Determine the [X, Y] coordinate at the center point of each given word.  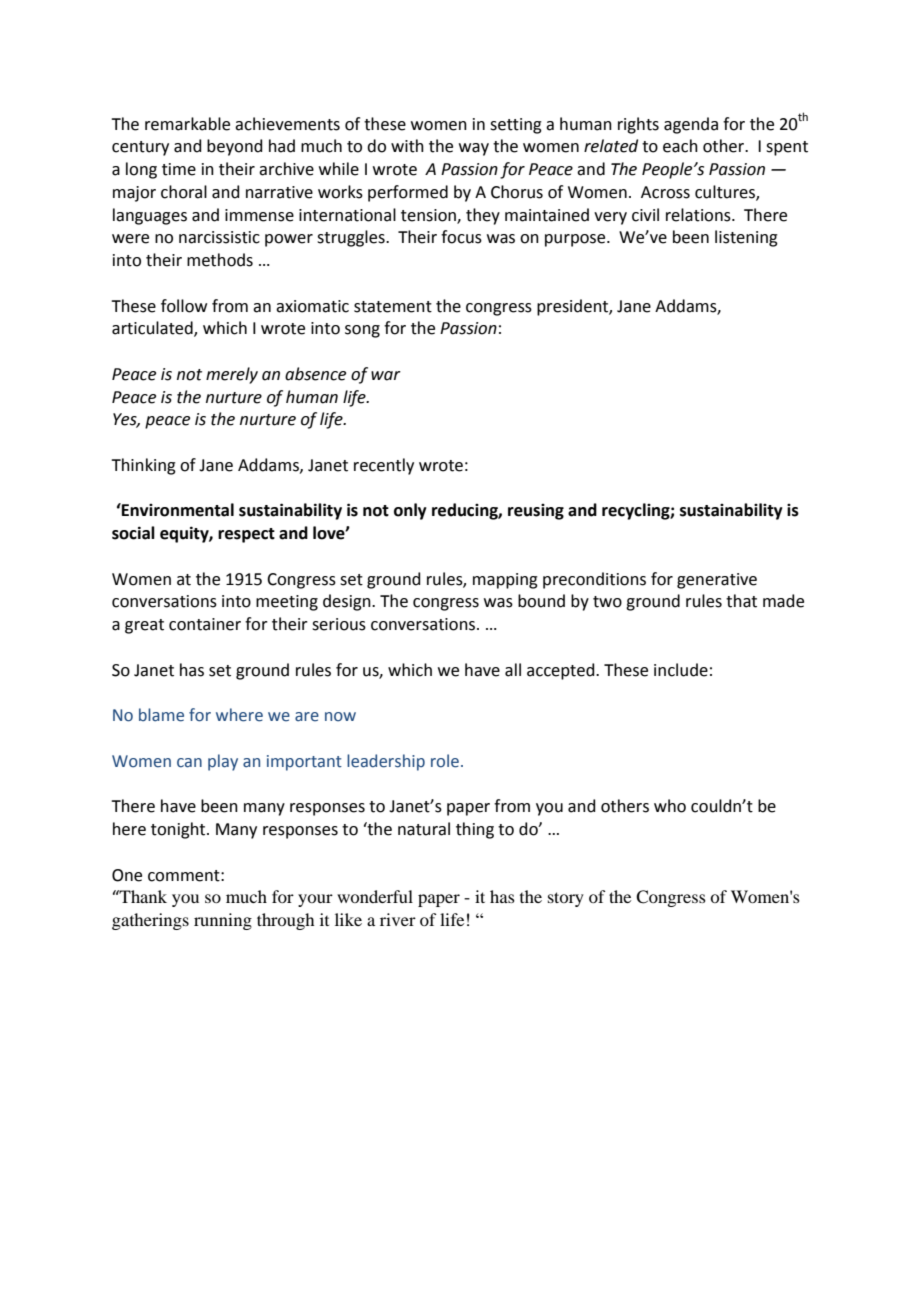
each [680, 146]
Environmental [177, 510]
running [223, 921]
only [410, 511]
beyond [235, 147]
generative [717, 581]
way [474, 149]
